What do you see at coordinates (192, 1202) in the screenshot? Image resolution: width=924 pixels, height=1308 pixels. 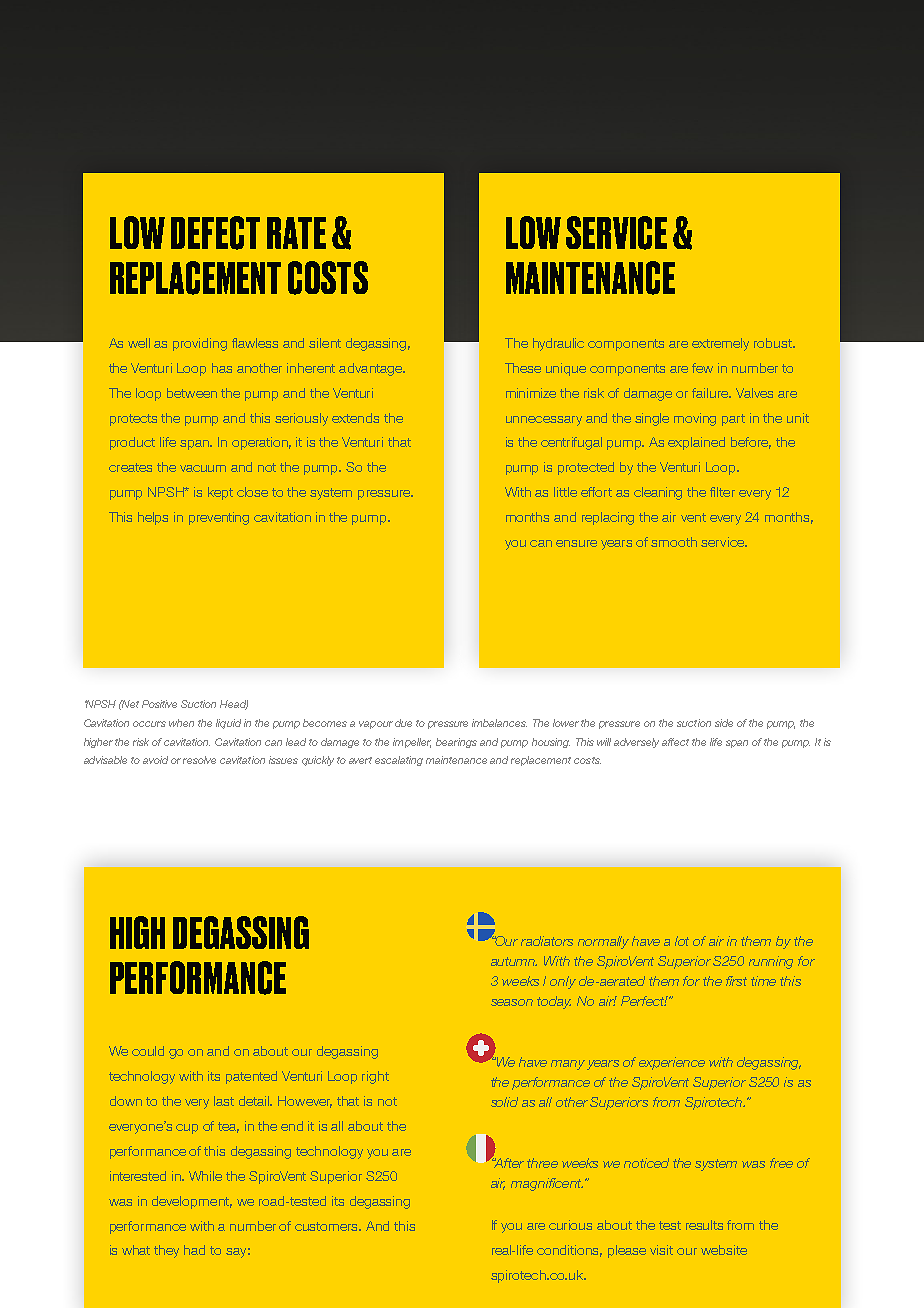 I see `development` at bounding box center [192, 1202].
